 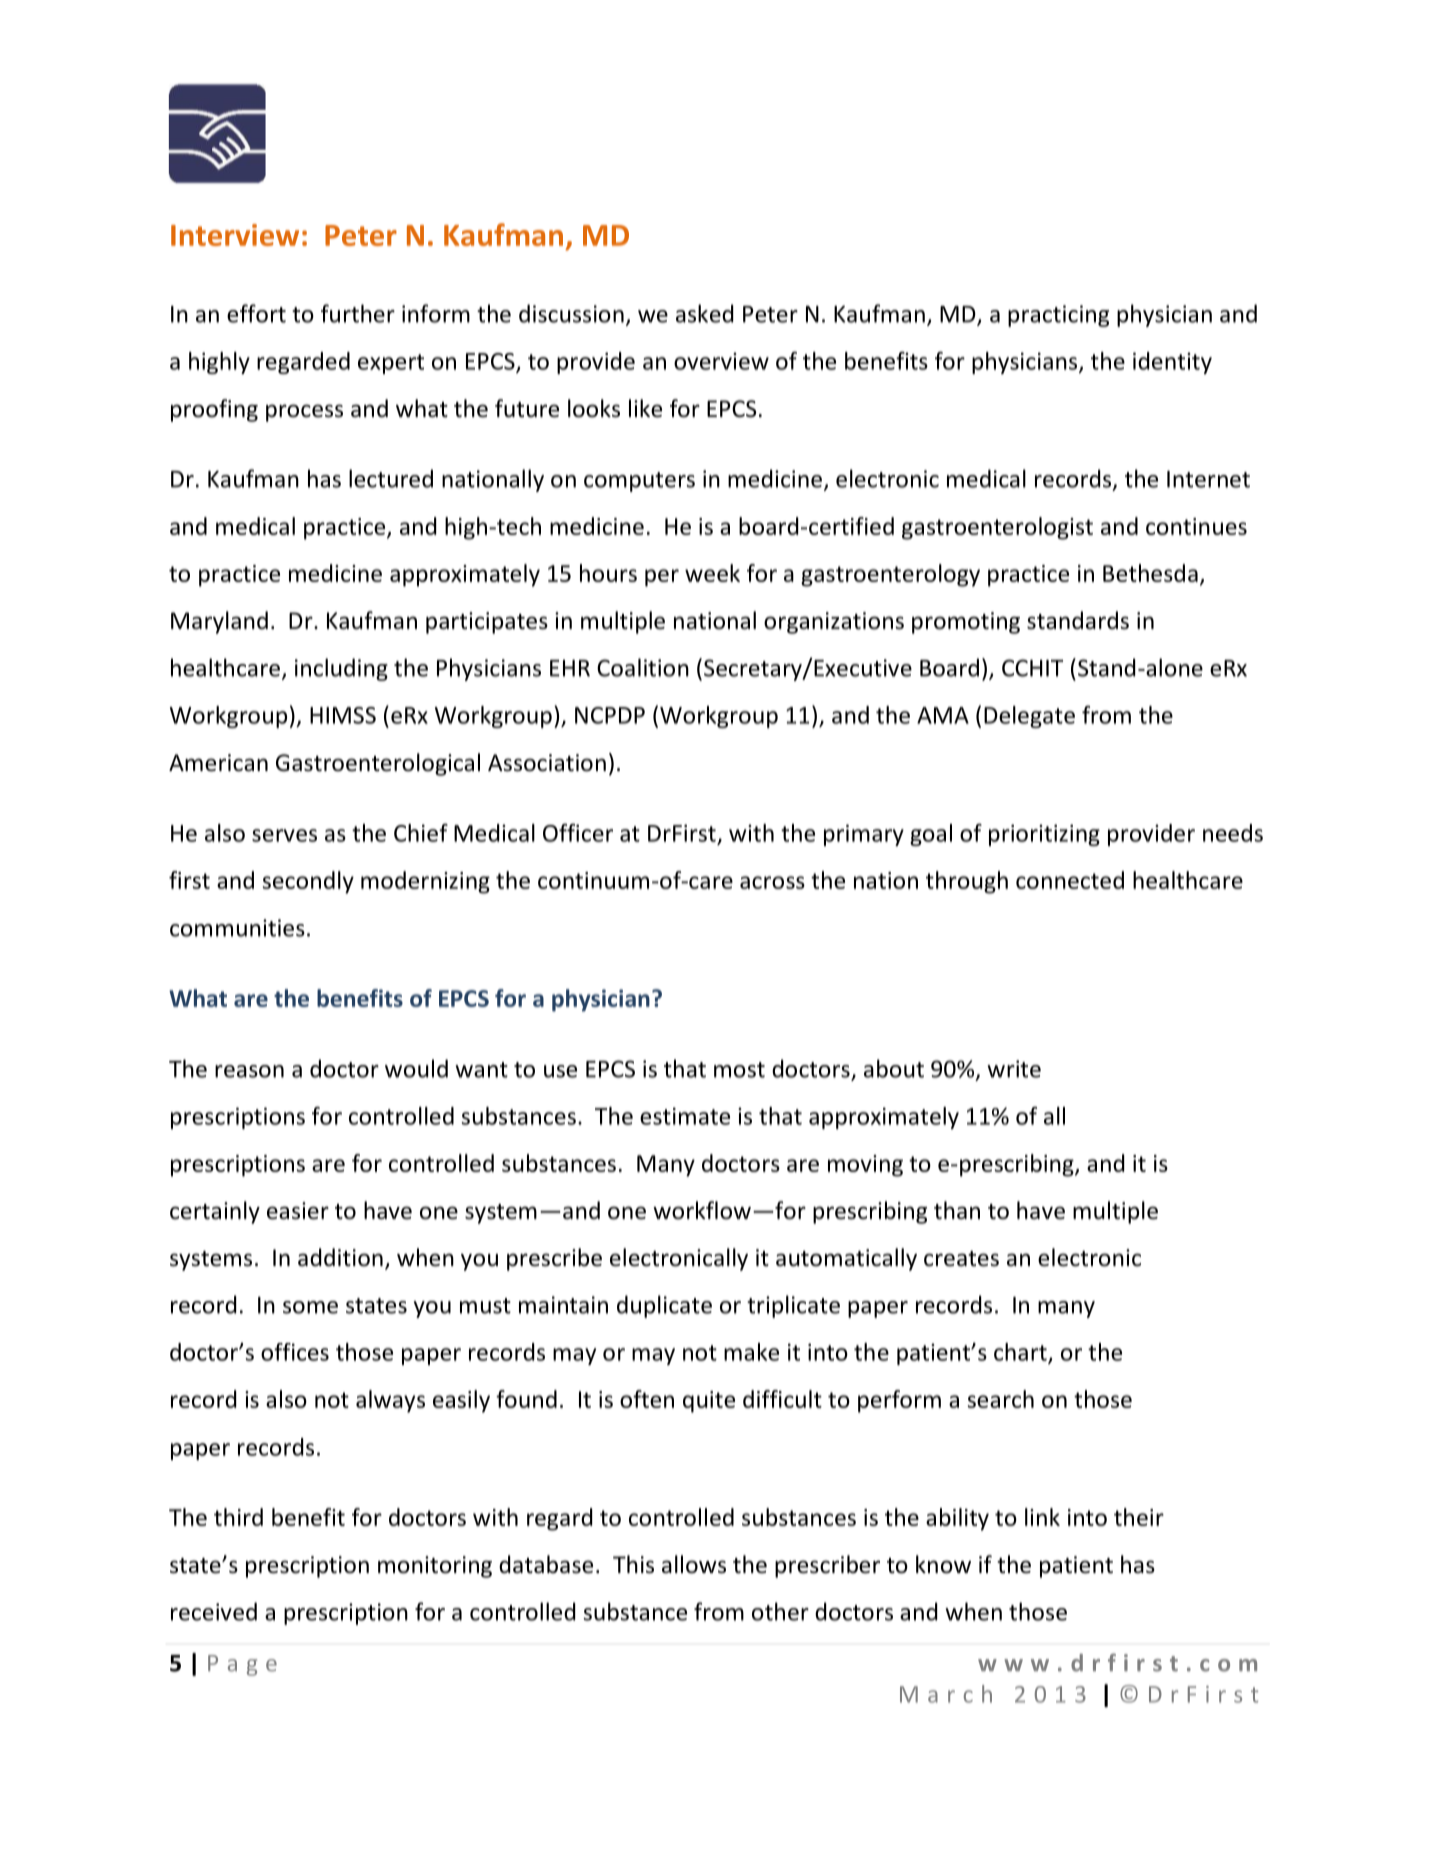 I want to click on write, so click(x=1014, y=1069).
